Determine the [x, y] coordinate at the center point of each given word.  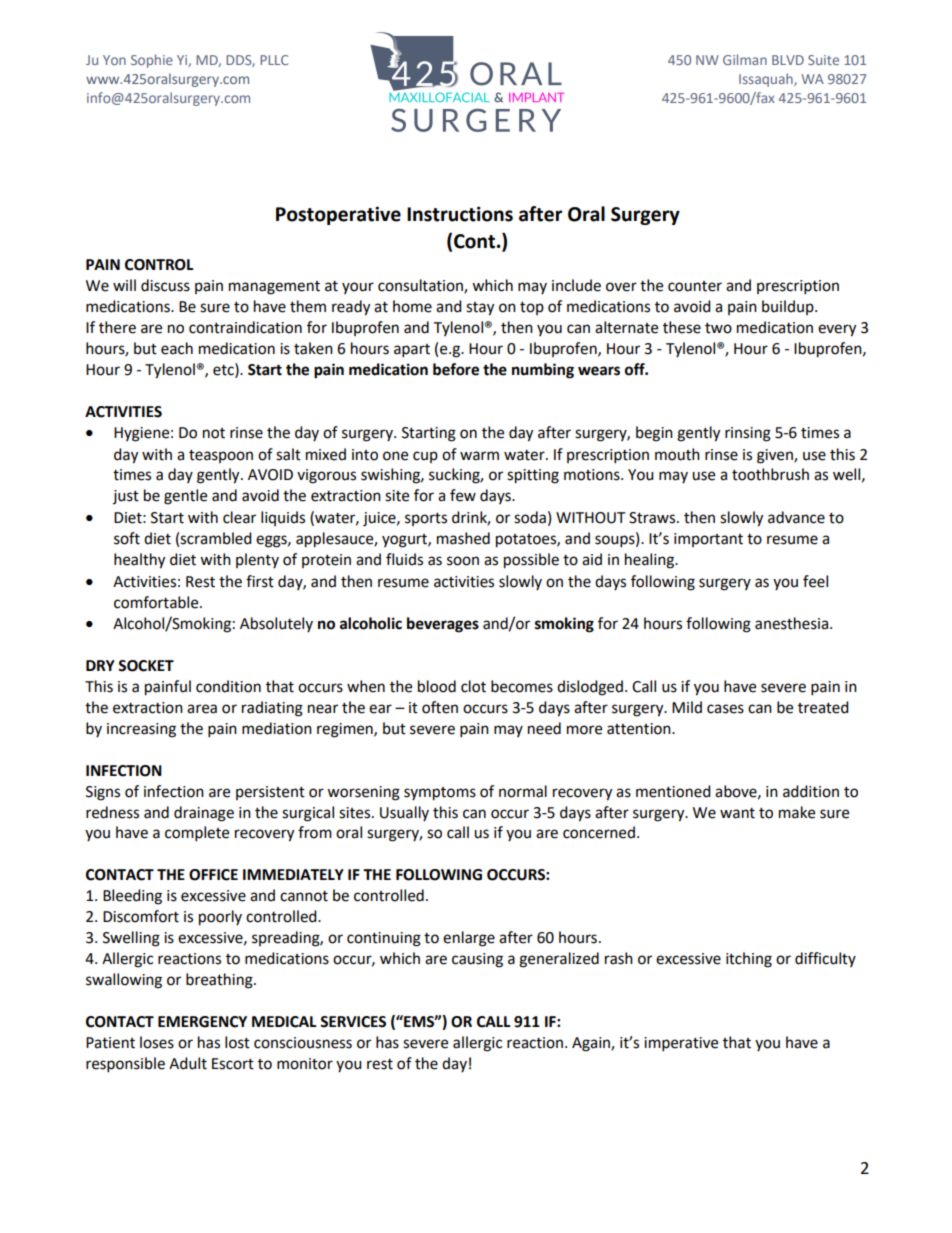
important [708, 540]
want [737, 813]
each [177, 348]
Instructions [460, 214]
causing [477, 960]
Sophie [152, 61]
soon [463, 561]
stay [480, 309]
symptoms [440, 794]
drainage [204, 814]
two [718, 328]
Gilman [745, 59]
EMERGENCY [202, 1022]
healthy [139, 561]
